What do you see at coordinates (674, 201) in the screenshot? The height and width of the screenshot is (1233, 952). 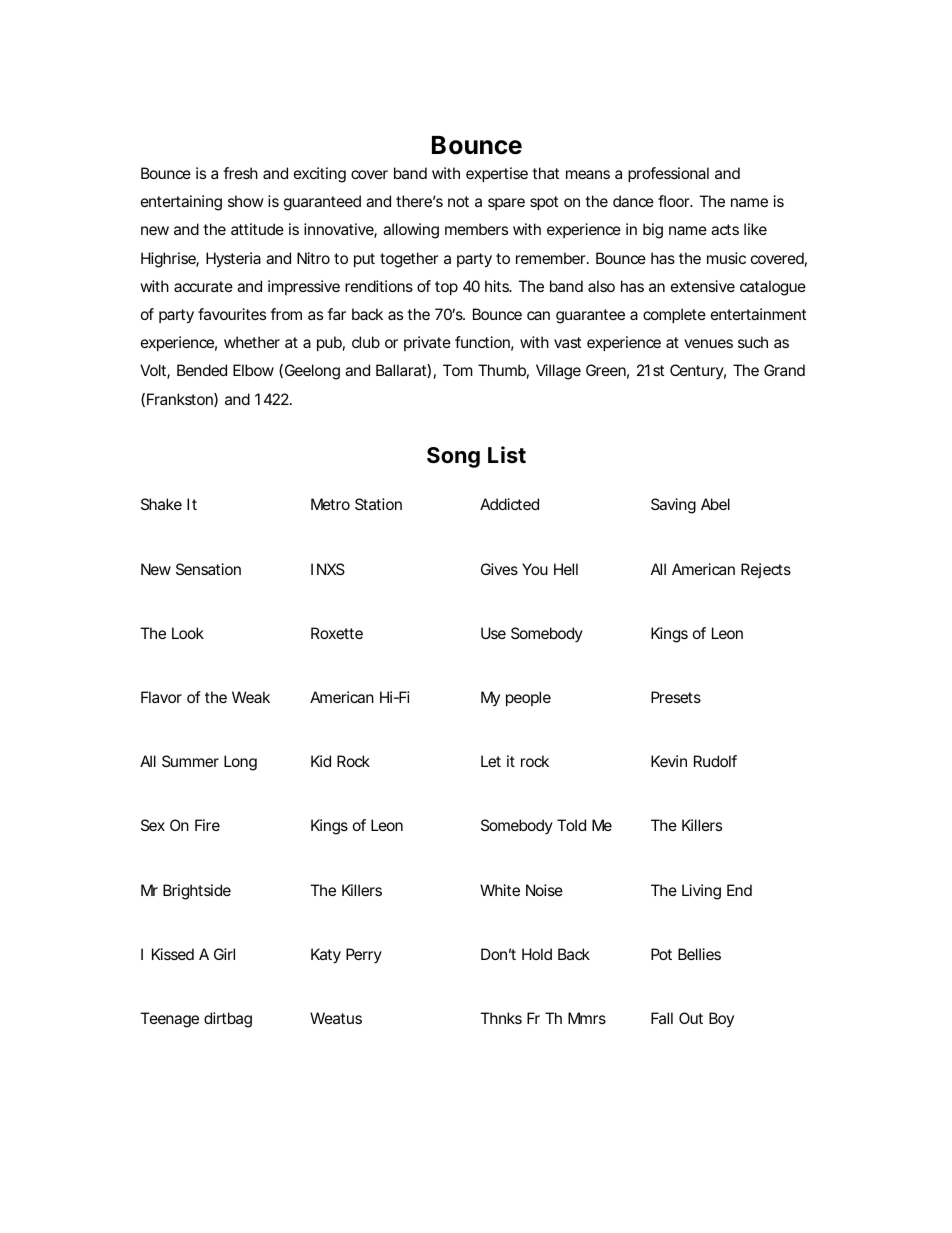 I see `floor` at bounding box center [674, 201].
